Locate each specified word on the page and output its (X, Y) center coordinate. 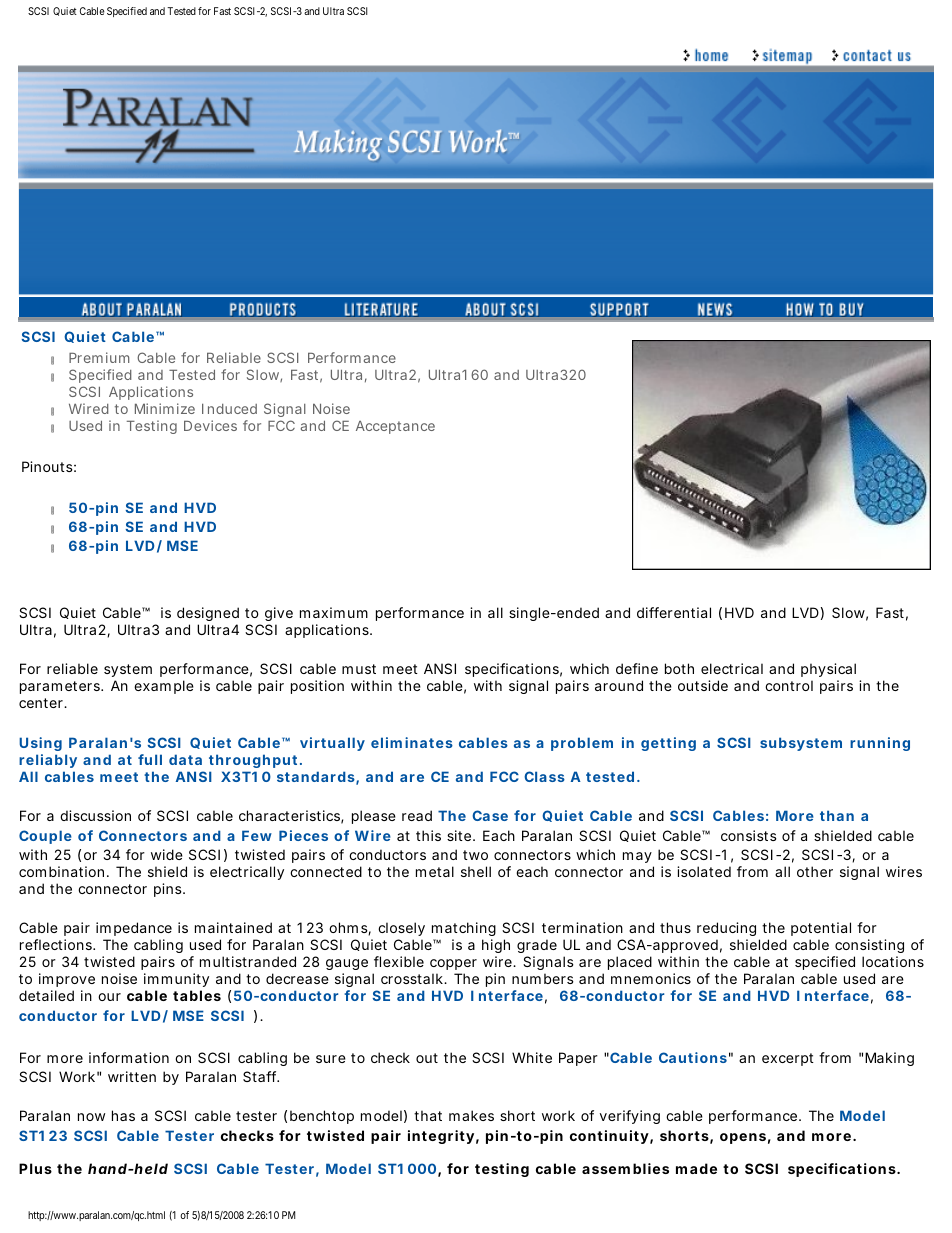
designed (208, 614)
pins (169, 890)
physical (828, 672)
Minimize (165, 408)
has (123, 1115)
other (815, 871)
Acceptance (395, 427)
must (359, 669)
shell (476, 871)
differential (674, 612)
